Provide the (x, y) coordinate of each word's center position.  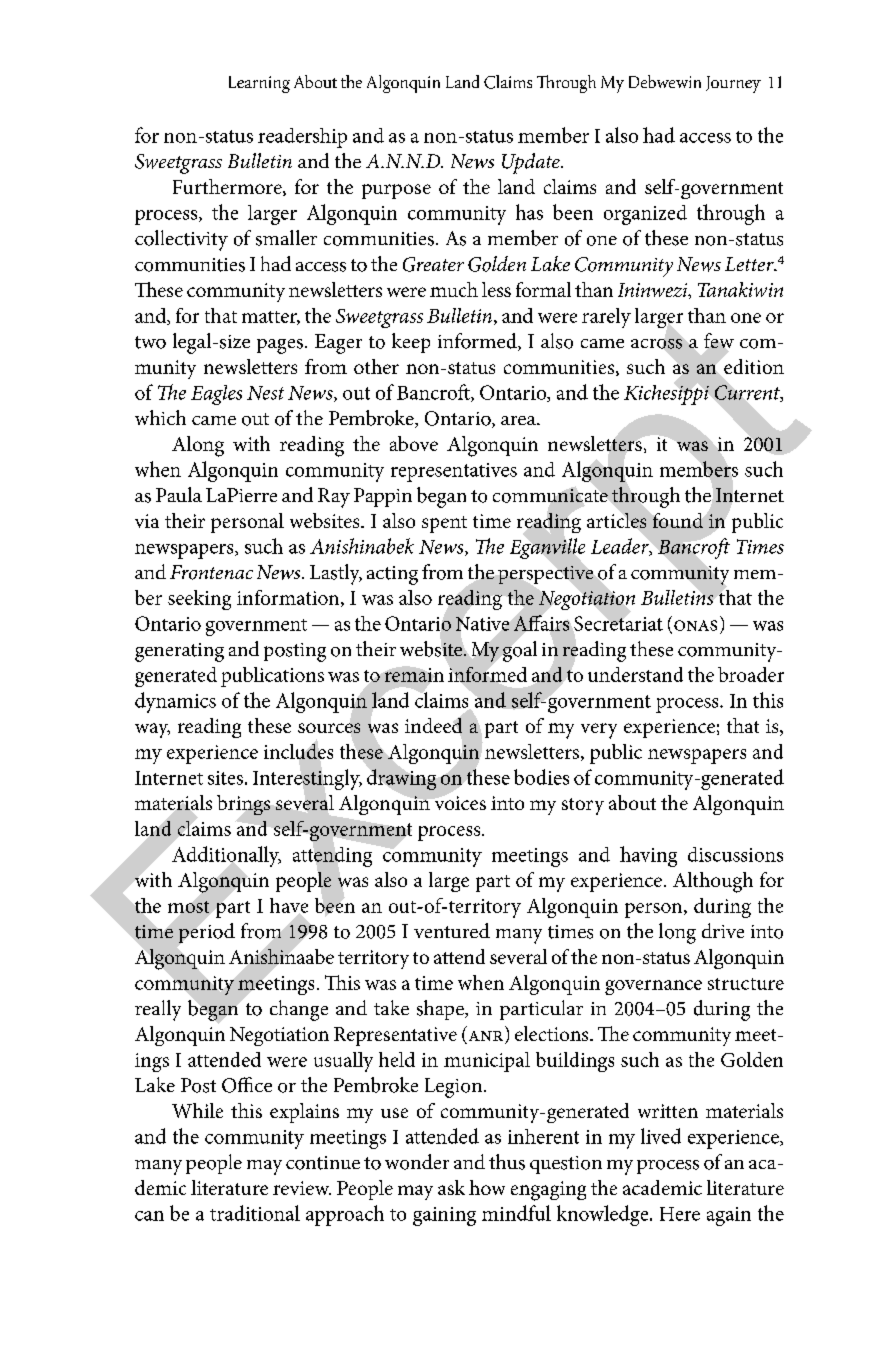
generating (179, 652)
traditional (255, 1213)
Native (482, 624)
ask (451, 1187)
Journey (733, 84)
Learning (259, 84)
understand (635, 674)
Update (532, 163)
